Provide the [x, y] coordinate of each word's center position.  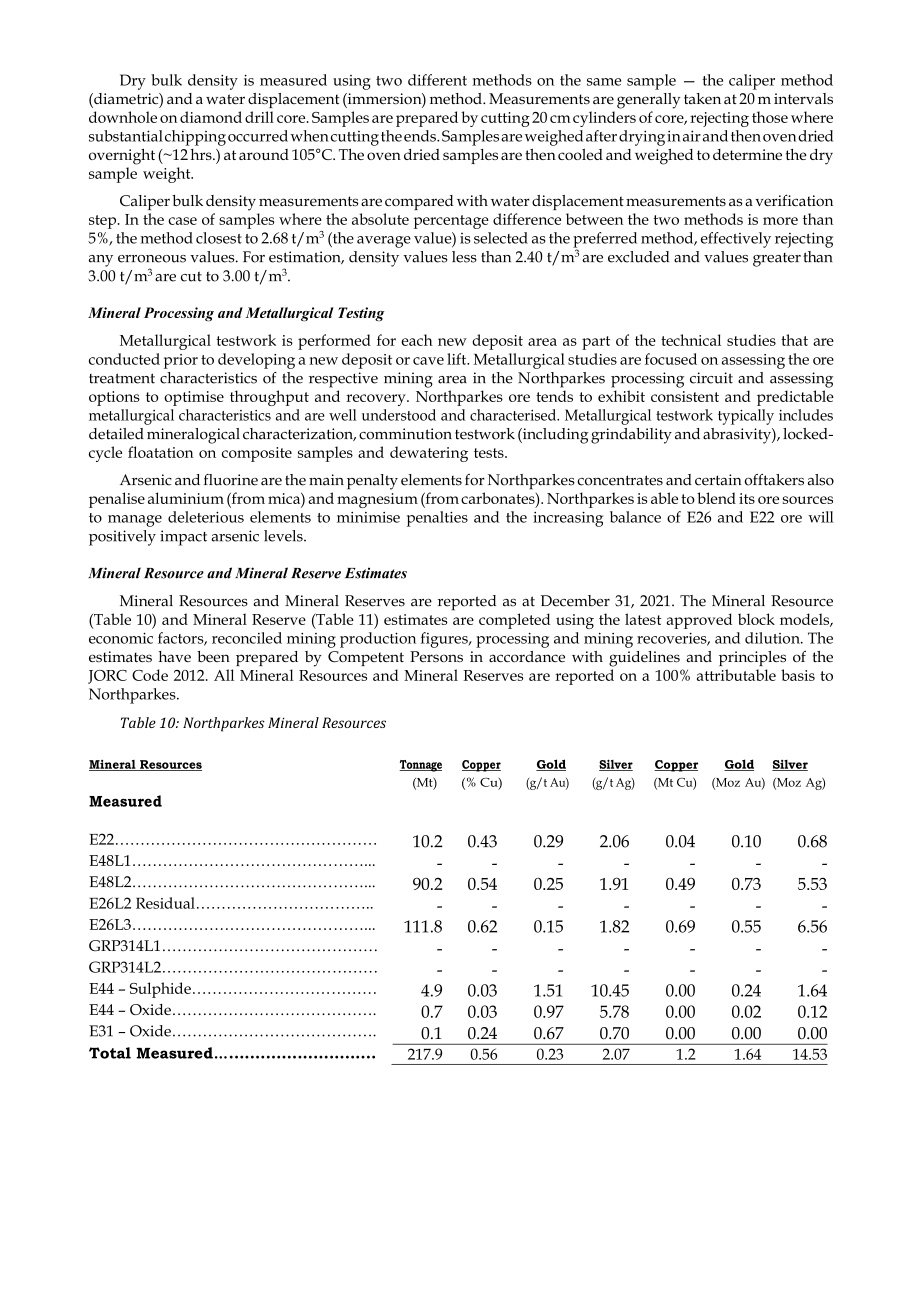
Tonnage [420, 766]
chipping [195, 138]
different [437, 80]
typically [746, 417]
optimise [194, 398]
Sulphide [160, 990]
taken [702, 98]
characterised [514, 415]
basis [798, 675]
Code [150, 675]
